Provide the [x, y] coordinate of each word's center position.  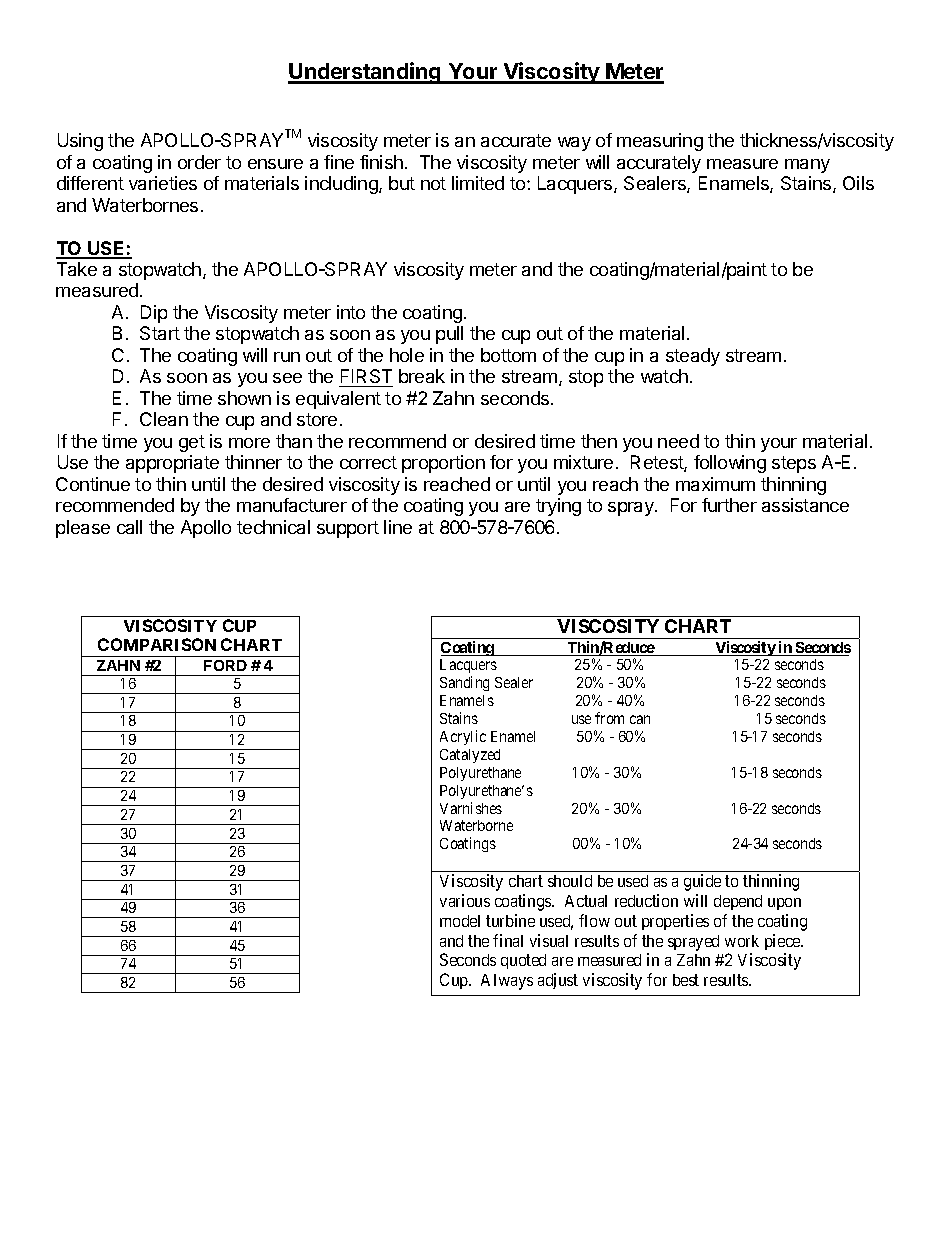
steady [693, 357]
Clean [164, 419]
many [807, 166]
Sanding [464, 683]
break [422, 376]
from [609, 718]
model [460, 921]
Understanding [365, 73]
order [199, 162]
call [129, 527]
